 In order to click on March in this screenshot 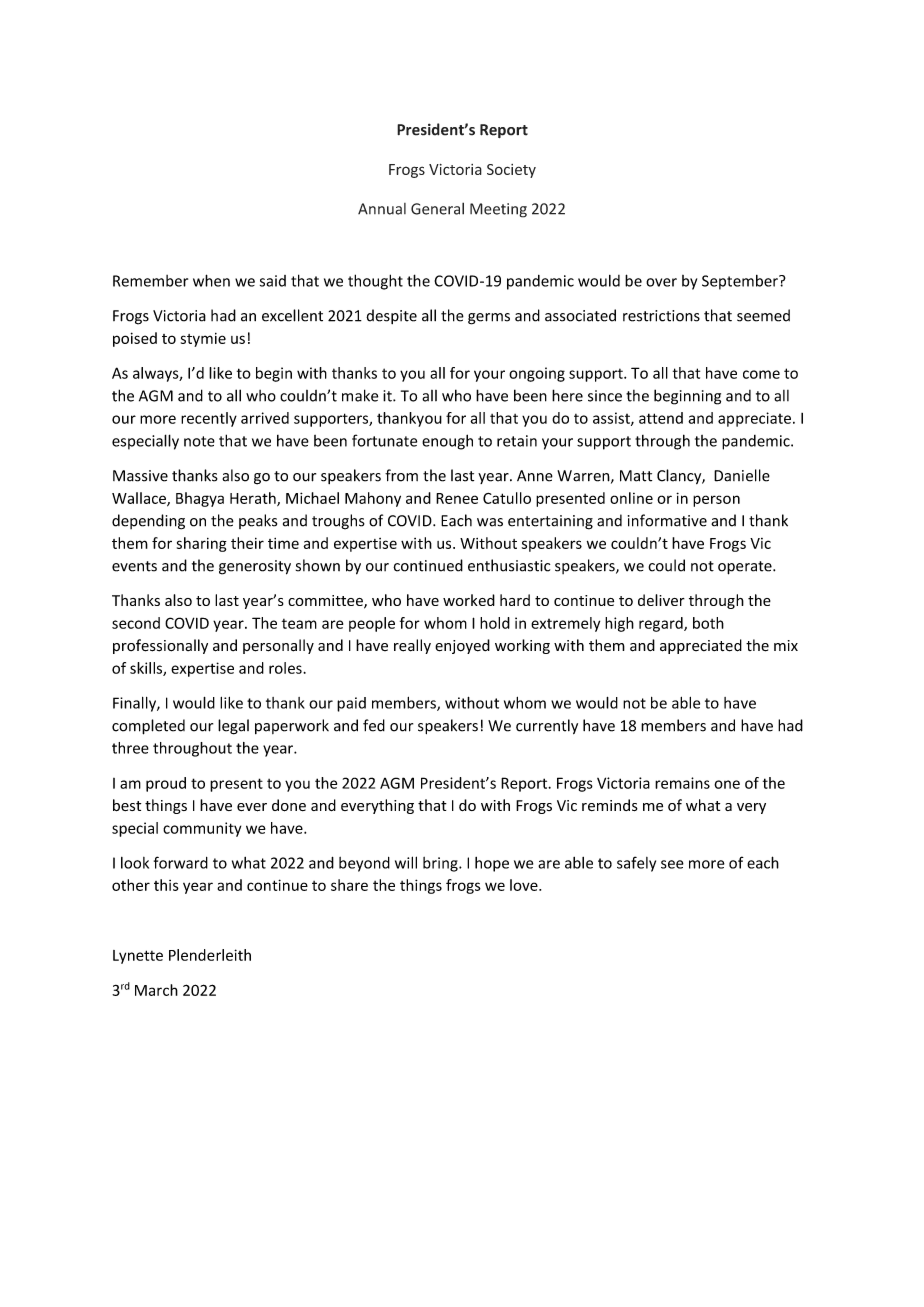, I will do `click(156, 990)`.
